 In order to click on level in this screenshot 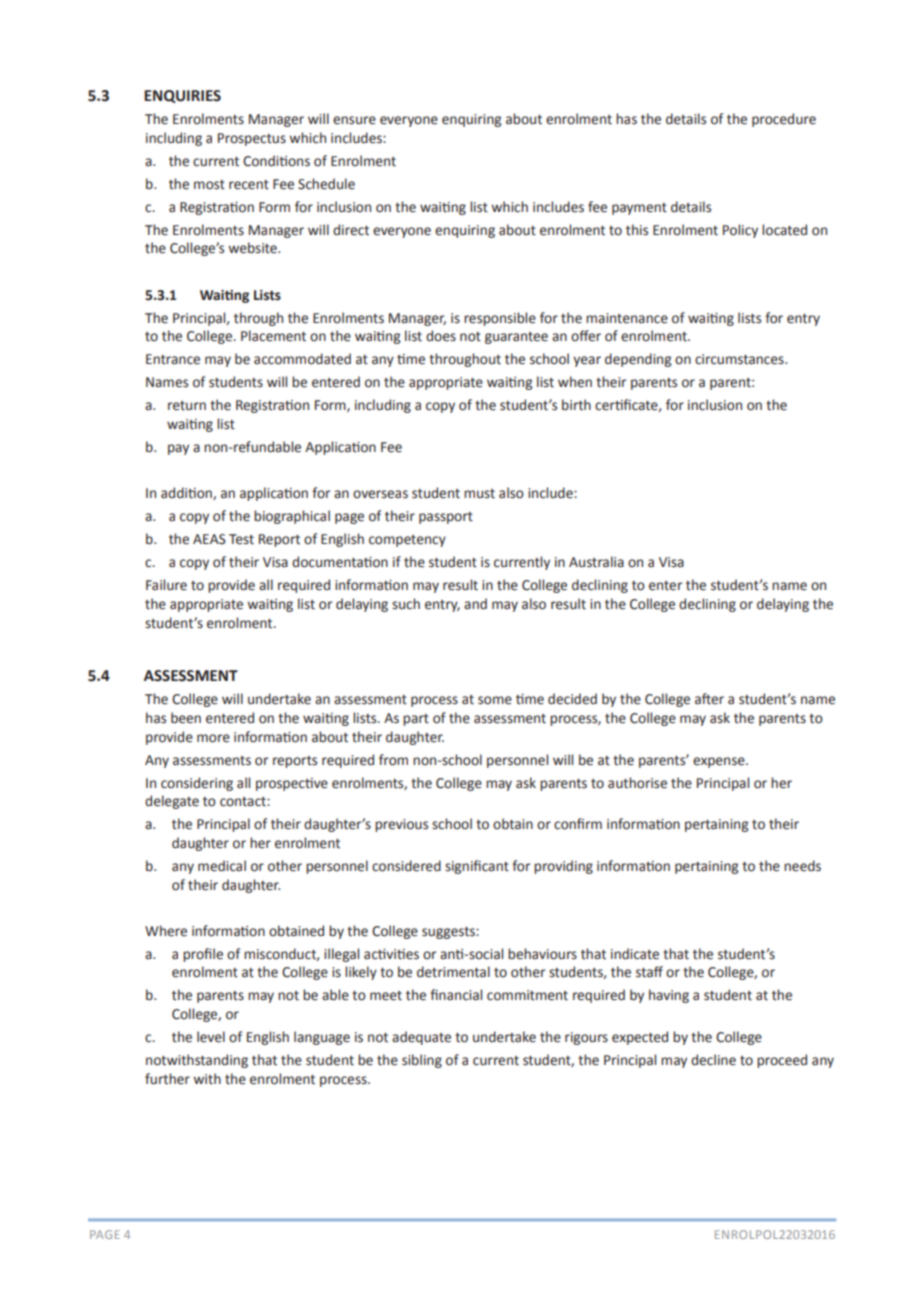, I will do `click(211, 1037)`.
